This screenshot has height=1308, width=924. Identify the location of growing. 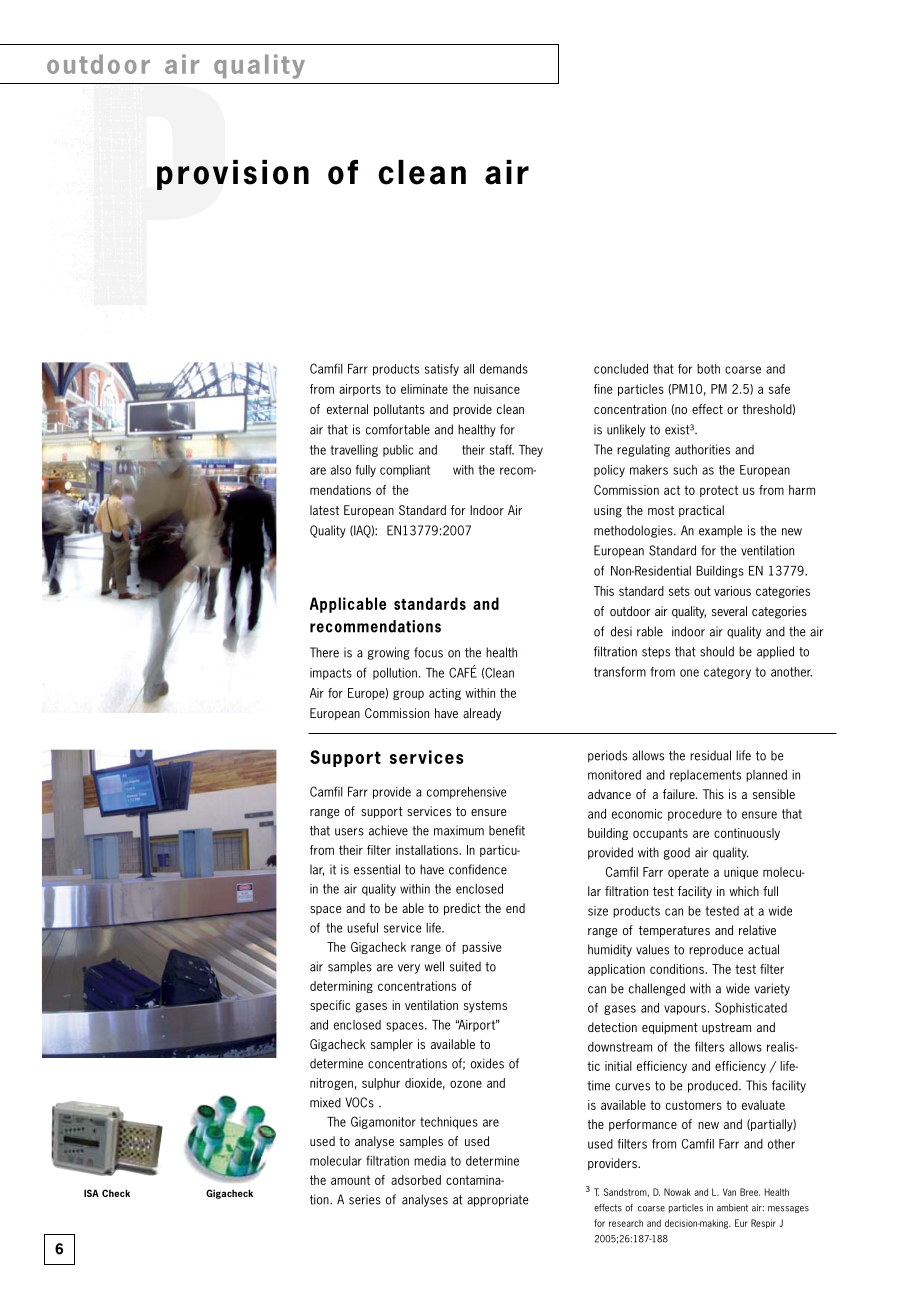
(389, 653).
